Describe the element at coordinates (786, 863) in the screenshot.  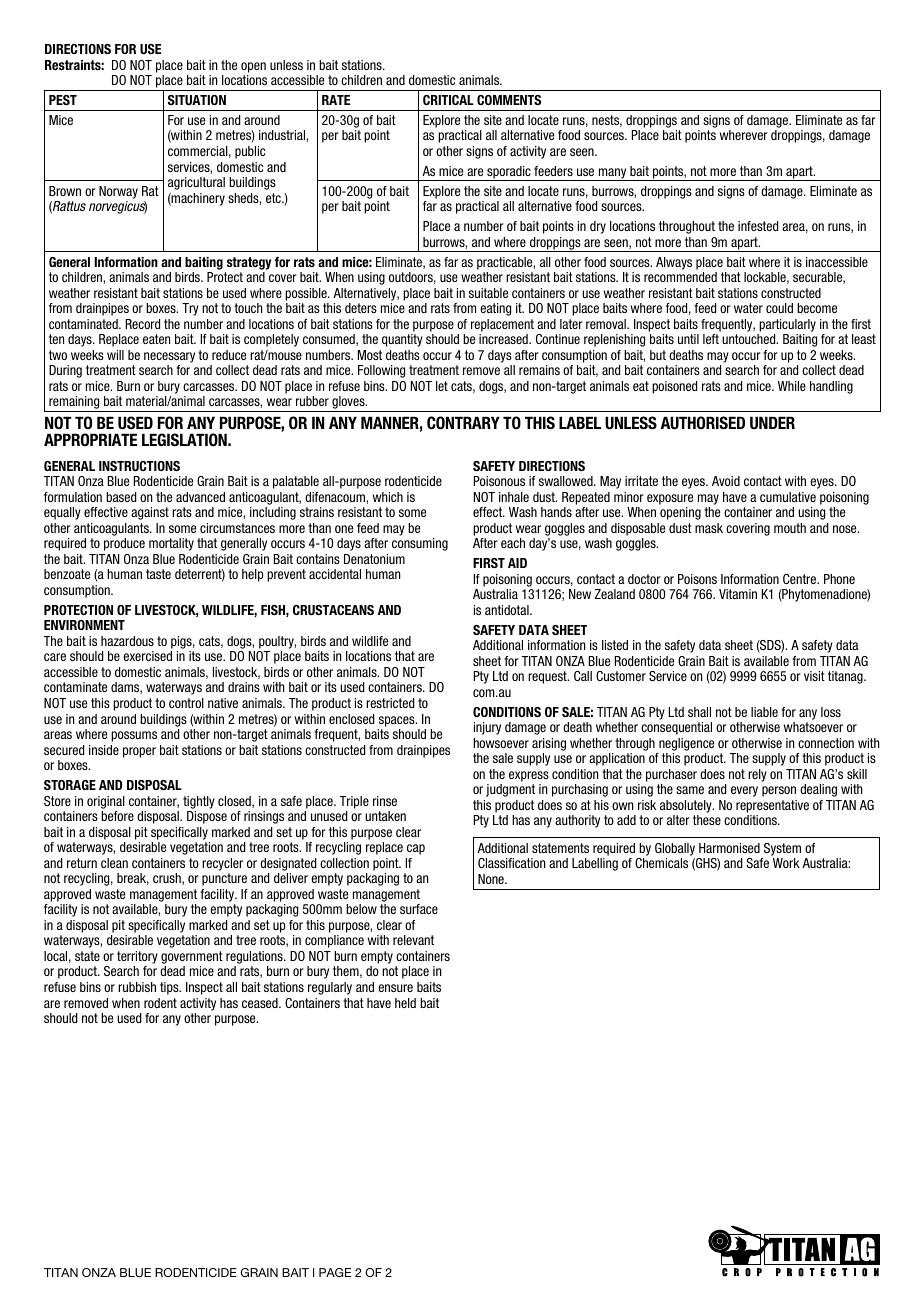
I see `Work` at that location.
